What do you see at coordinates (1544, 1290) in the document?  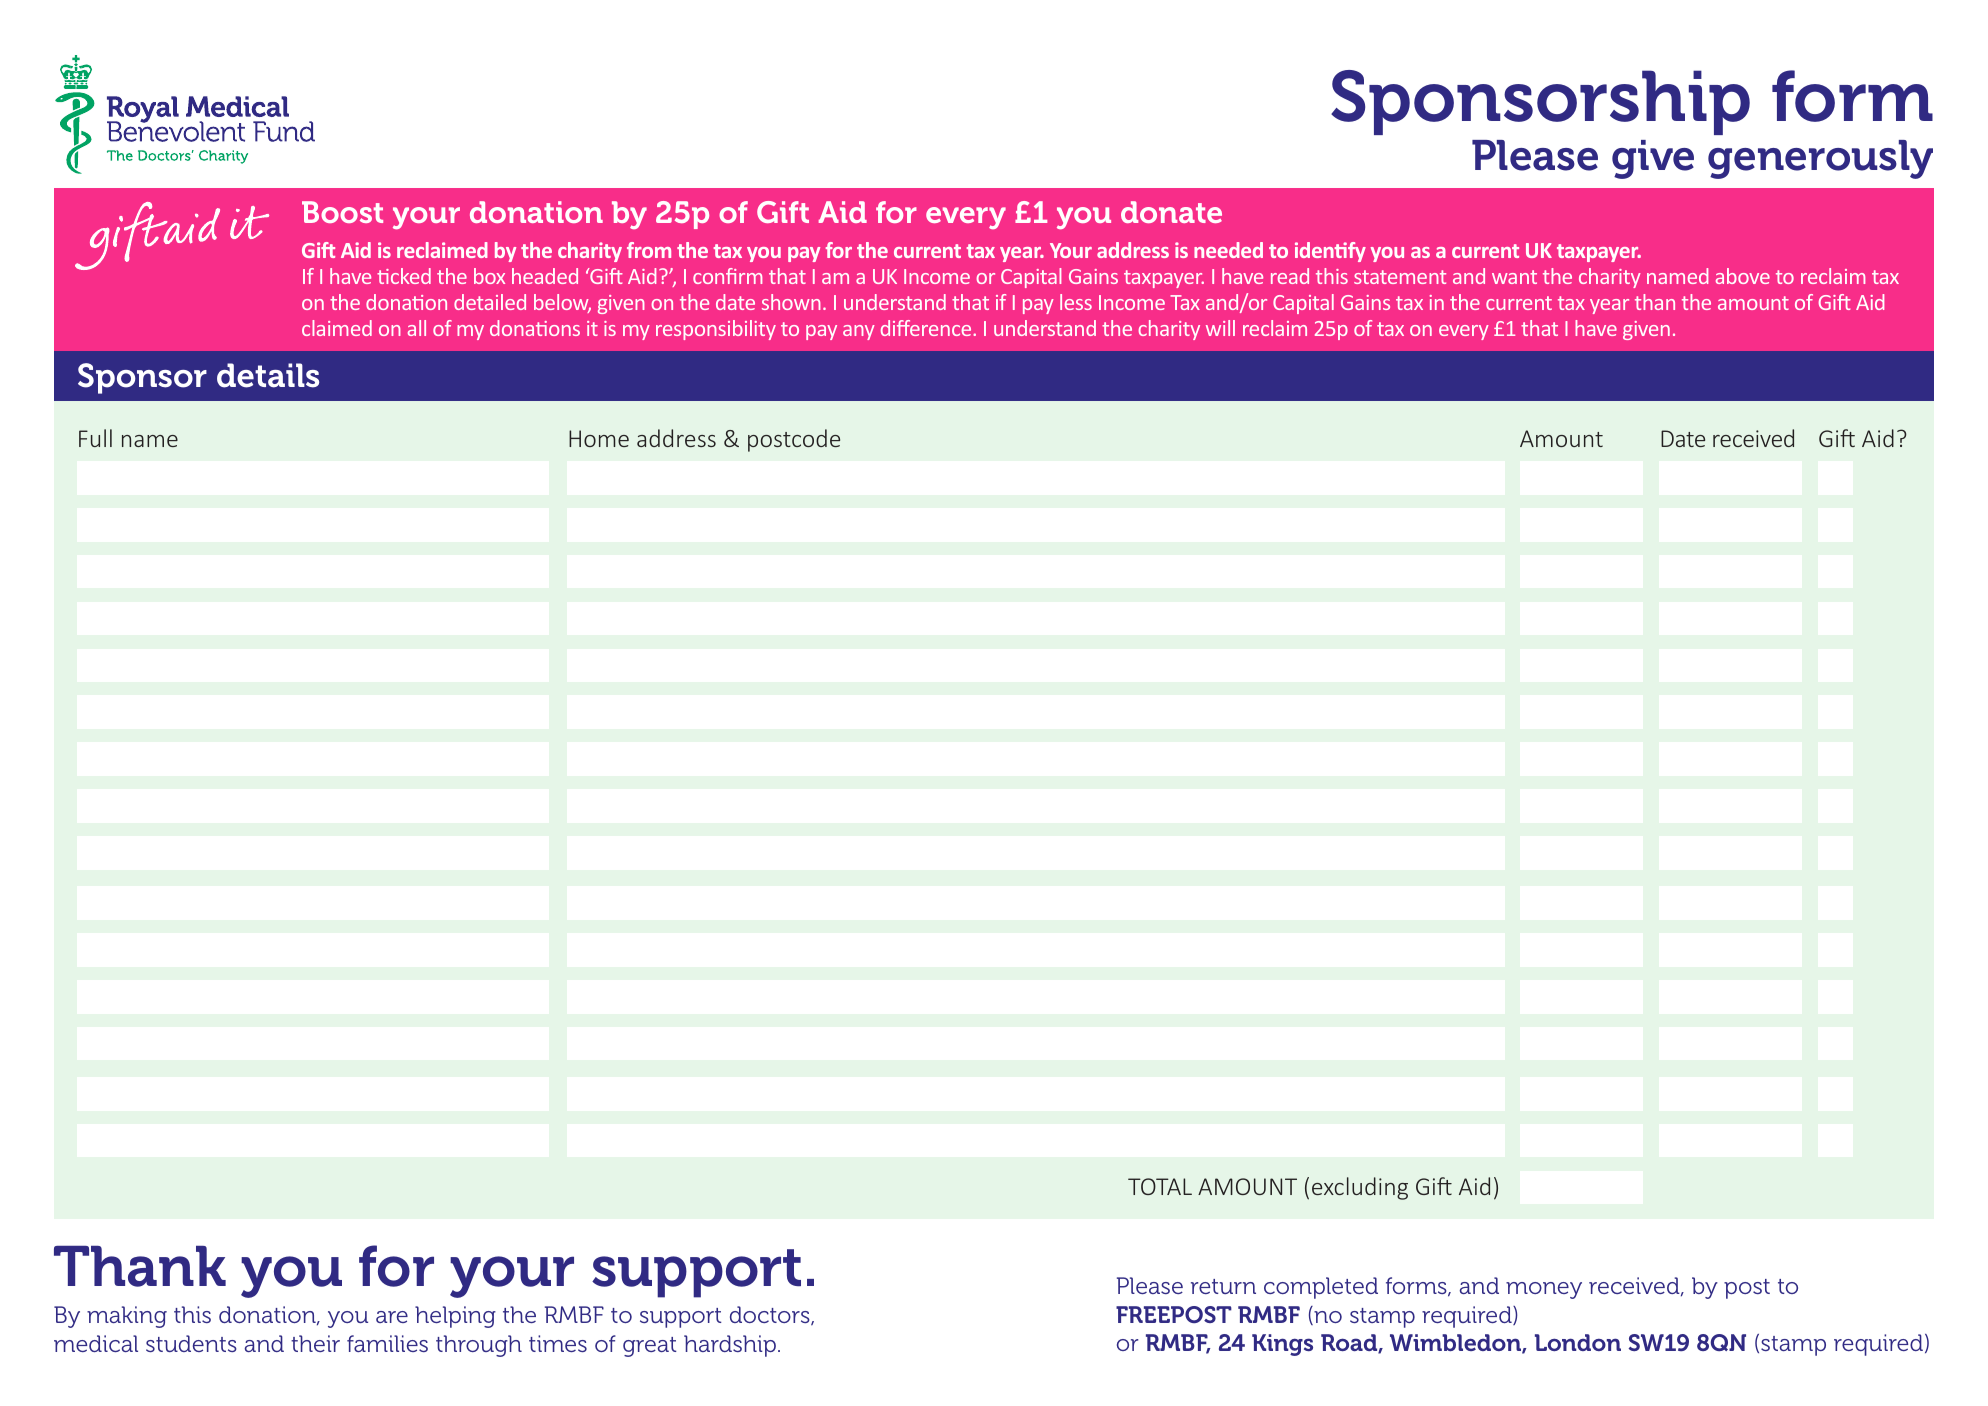 I see `money` at bounding box center [1544, 1290].
